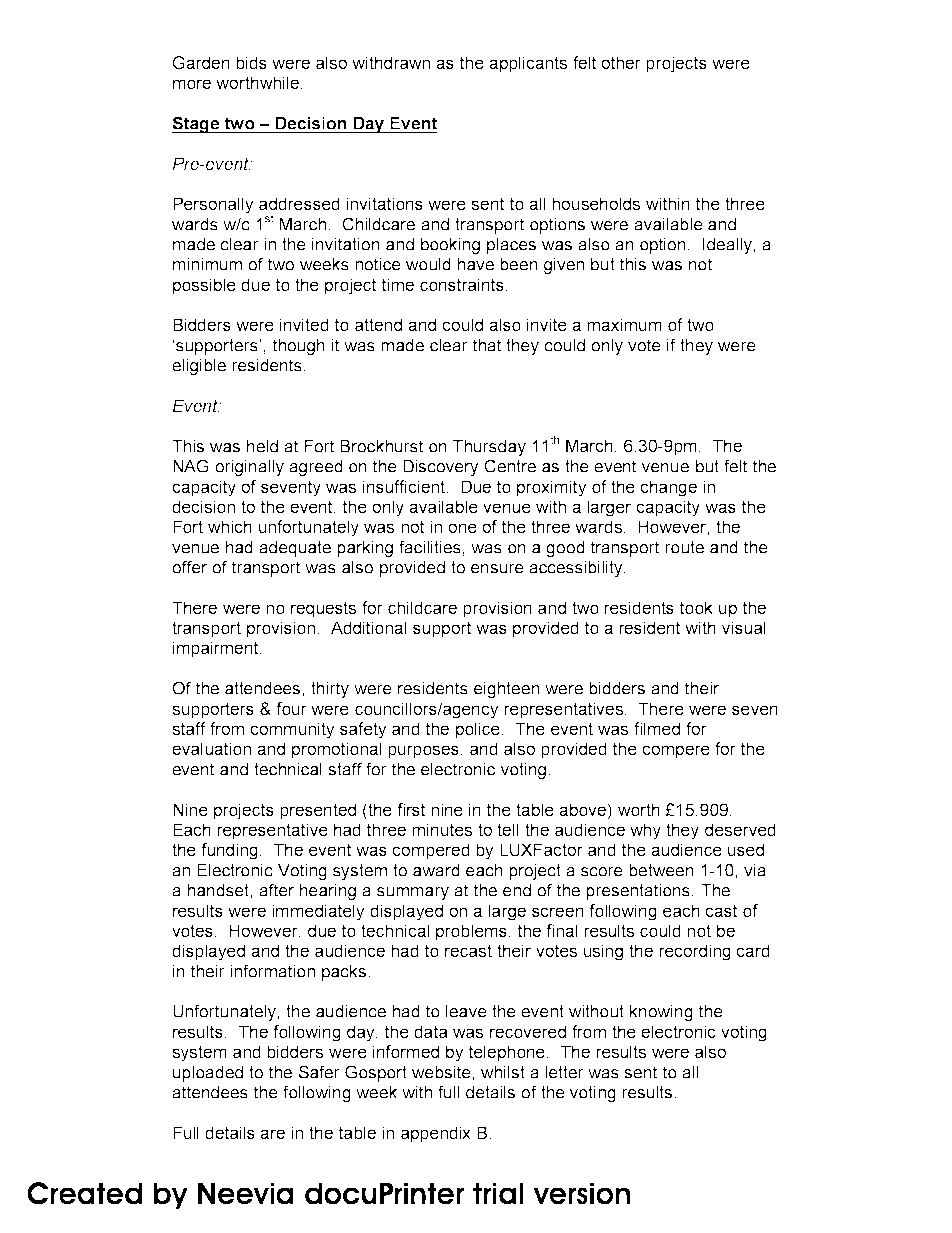  What do you see at coordinates (624, 324) in the image?
I see `maximum` at bounding box center [624, 324].
